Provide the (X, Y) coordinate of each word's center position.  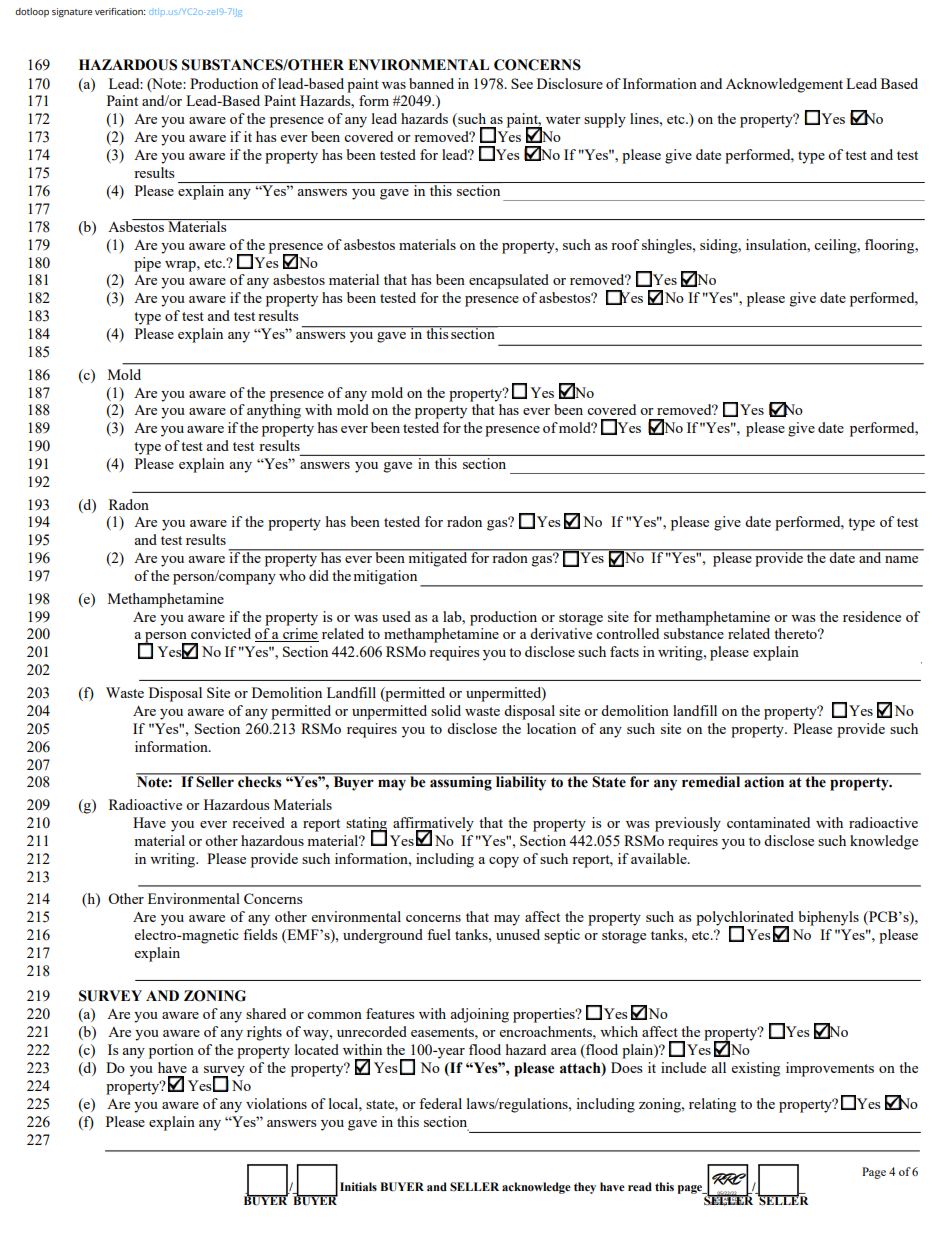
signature (72, 12)
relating (712, 1105)
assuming (461, 782)
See (522, 83)
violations (276, 1103)
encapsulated (509, 281)
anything (274, 411)
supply (605, 120)
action (765, 781)
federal (440, 1103)
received (258, 822)
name (901, 559)
